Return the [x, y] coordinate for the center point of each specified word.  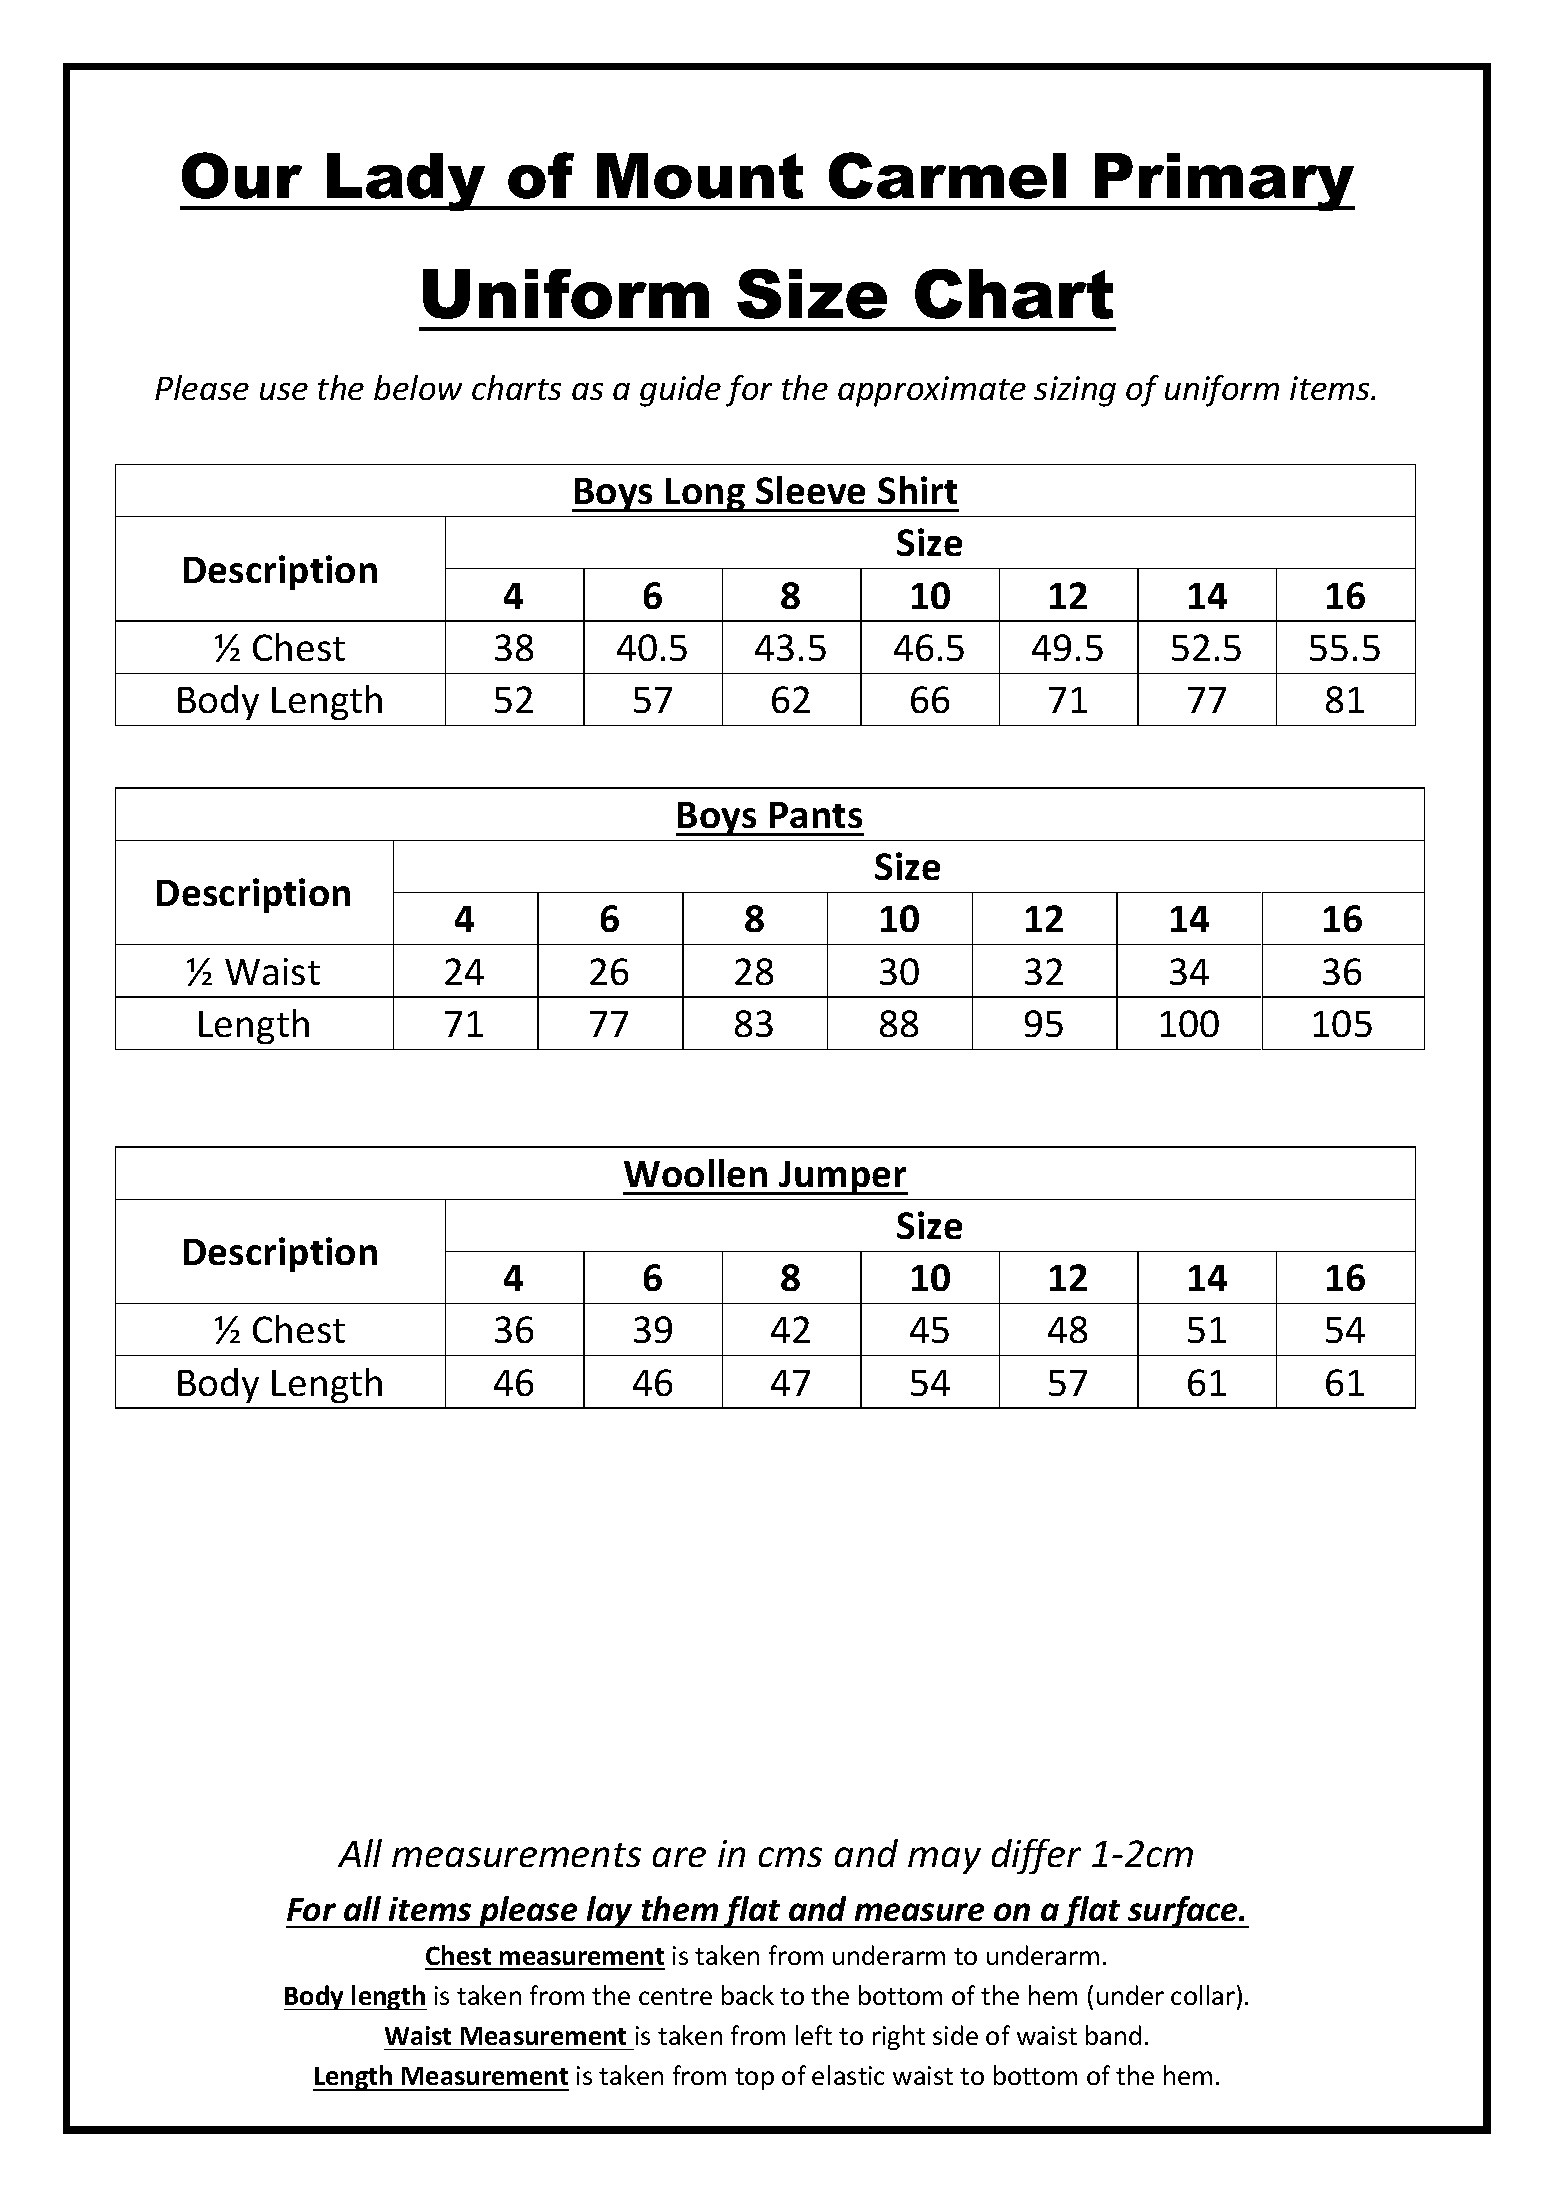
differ [1036, 1856]
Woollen [695, 1173]
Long [706, 495]
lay [610, 1912]
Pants [816, 815]
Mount [700, 176]
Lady [406, 182]
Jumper [842, 1178]
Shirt [917, 490]
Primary [1224, 182]
